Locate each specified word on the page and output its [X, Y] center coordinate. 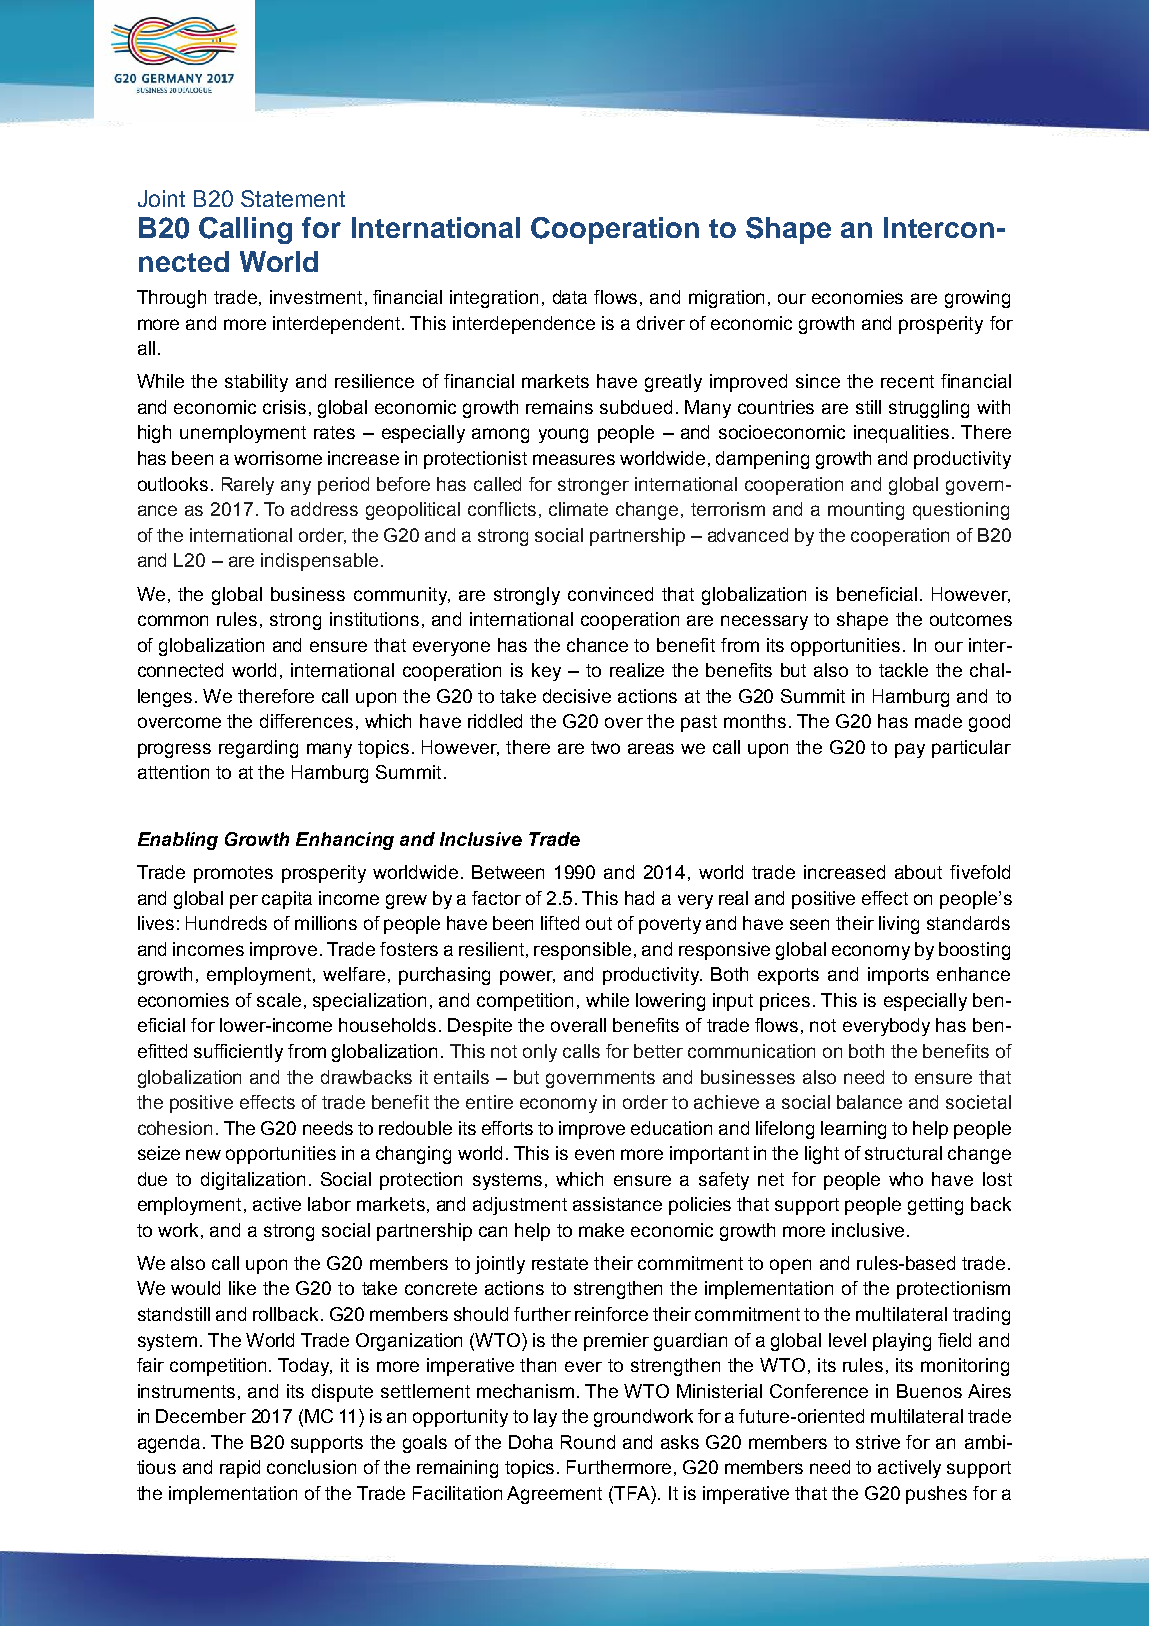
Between [508, 872]
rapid [240, 1469]
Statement [293, 198]
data [570, 297]
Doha [531, 1442]
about [918, 872]
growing [977, 299]
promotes [233, 874]
